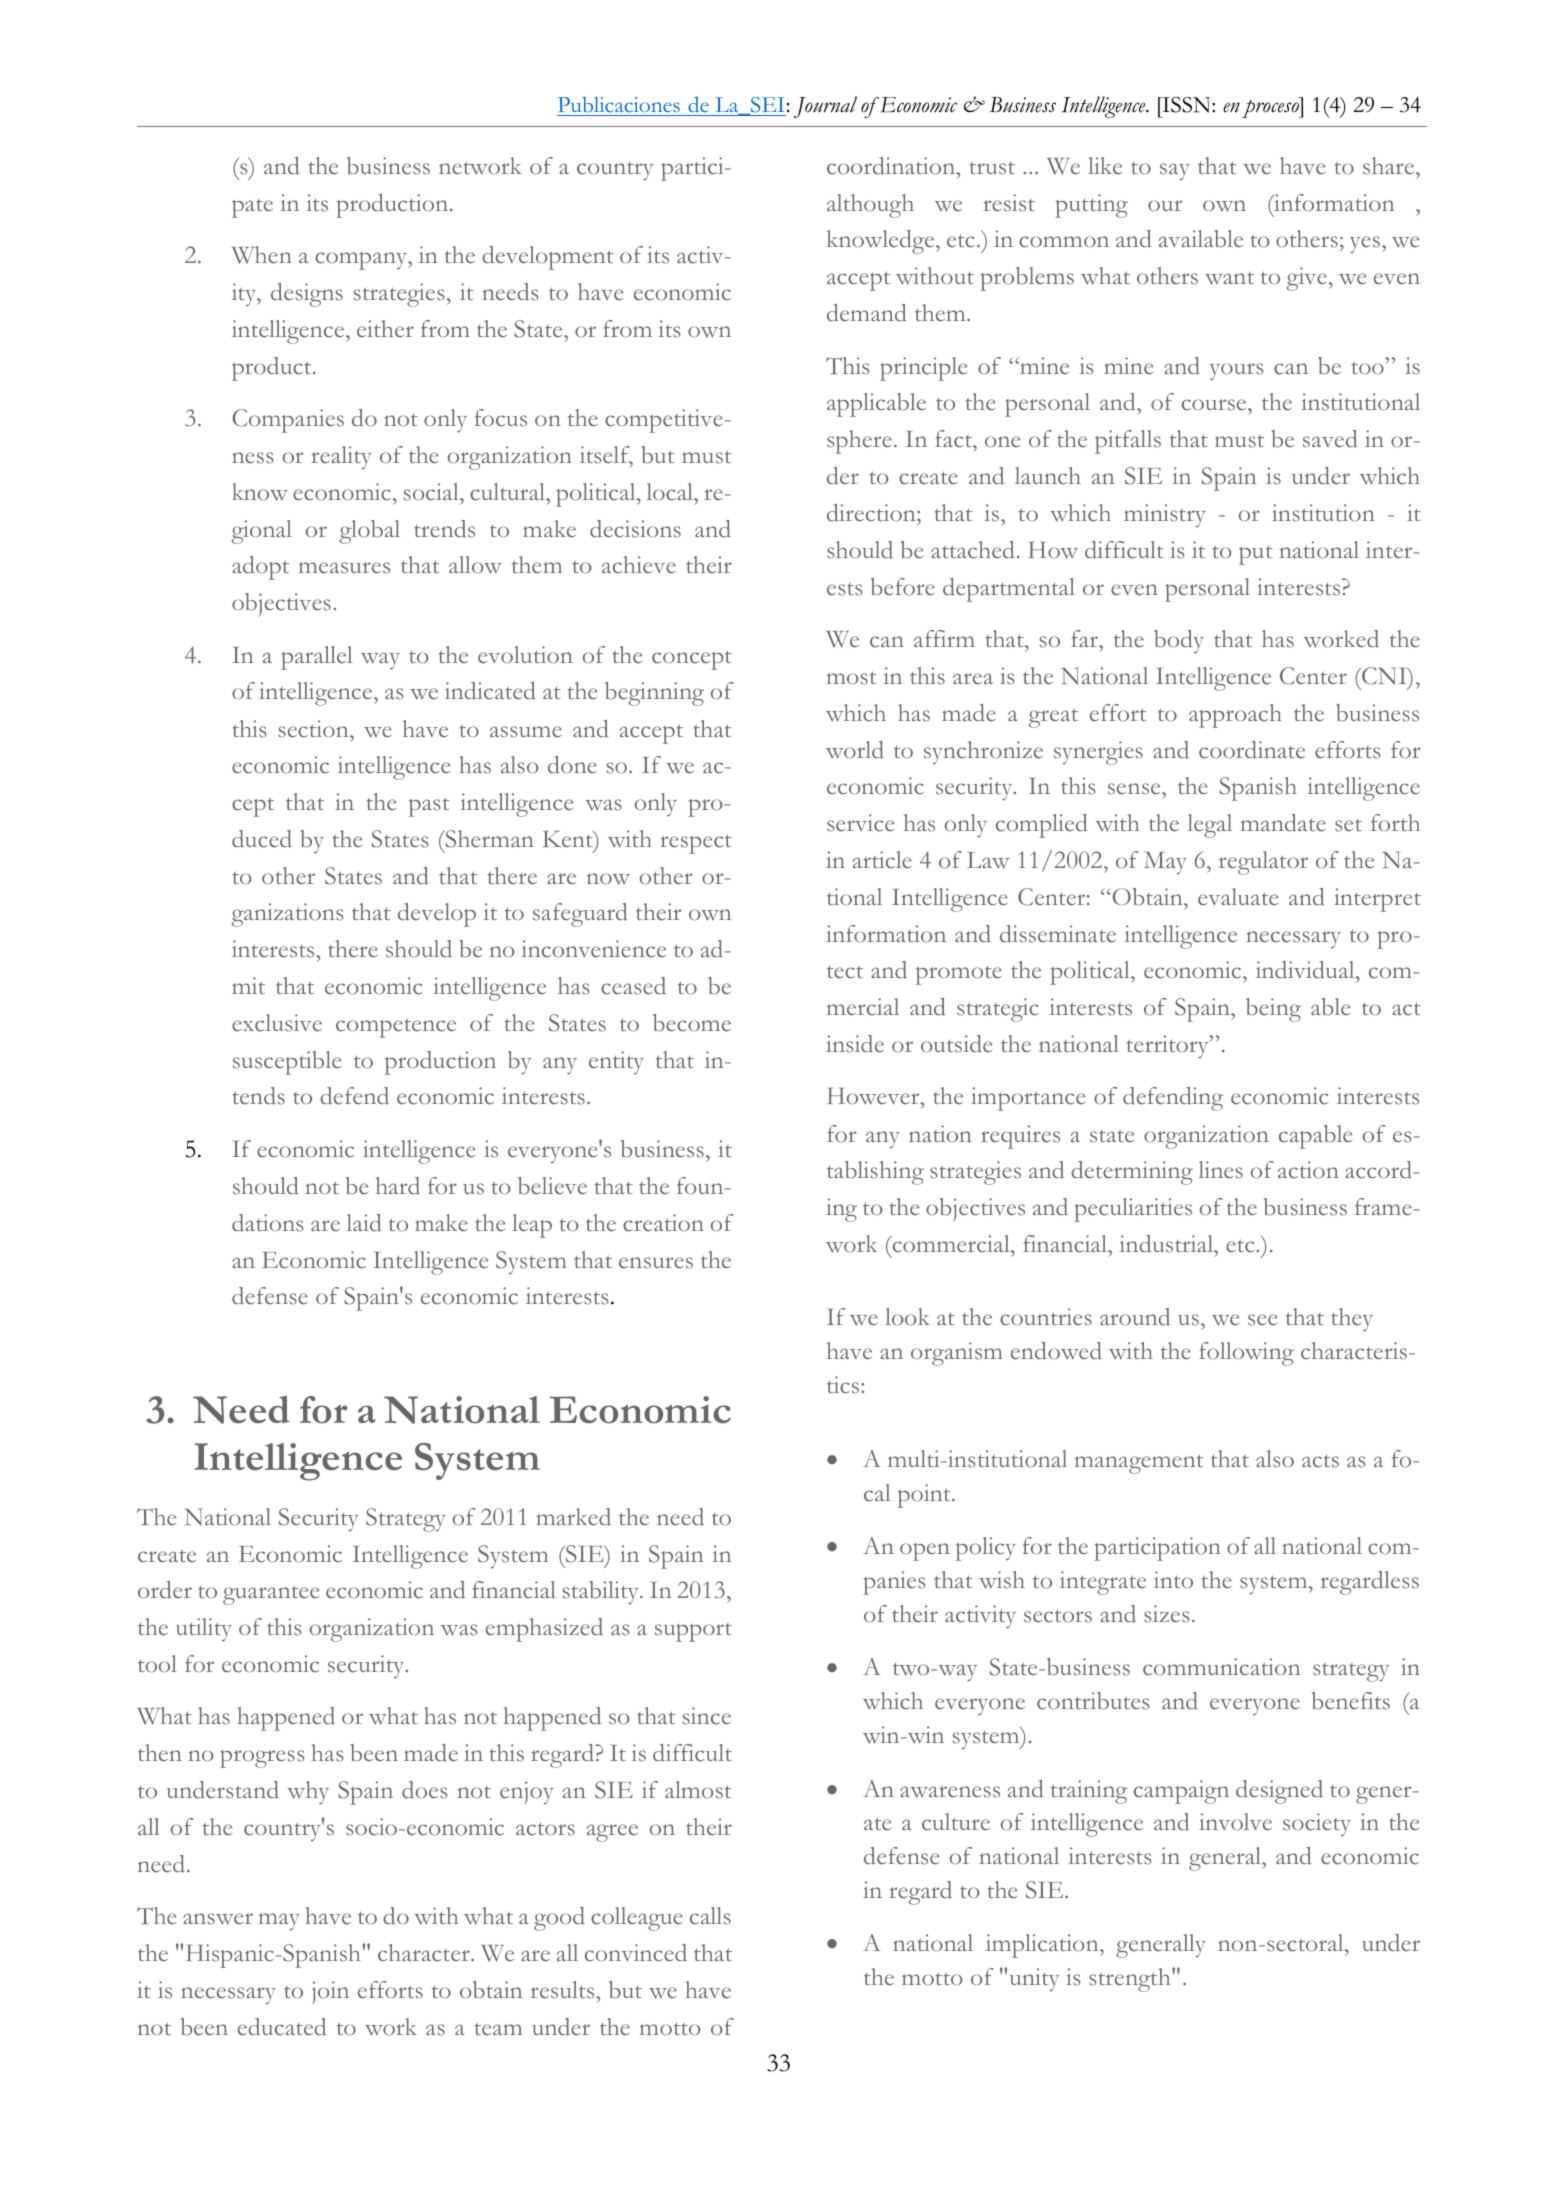 The image size is (1558, 2204). I want to click on being, so click(1273, 1010).
